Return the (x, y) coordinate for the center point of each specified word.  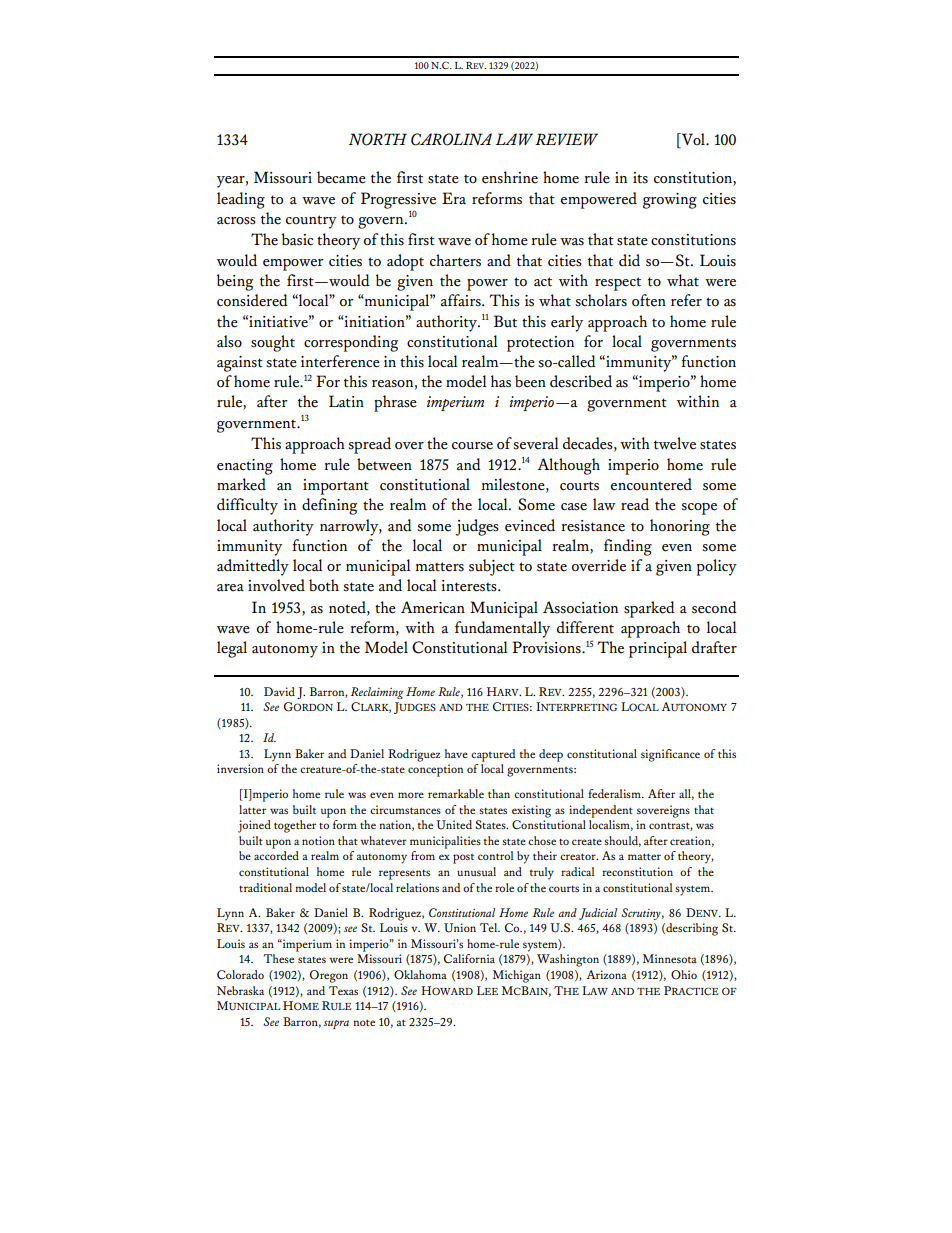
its (640, 178)
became (341, 177)
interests (470, 586)
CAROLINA (451, 139)
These (278, 958)
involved (276, 585)
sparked (649, 609)
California (469, 959)
